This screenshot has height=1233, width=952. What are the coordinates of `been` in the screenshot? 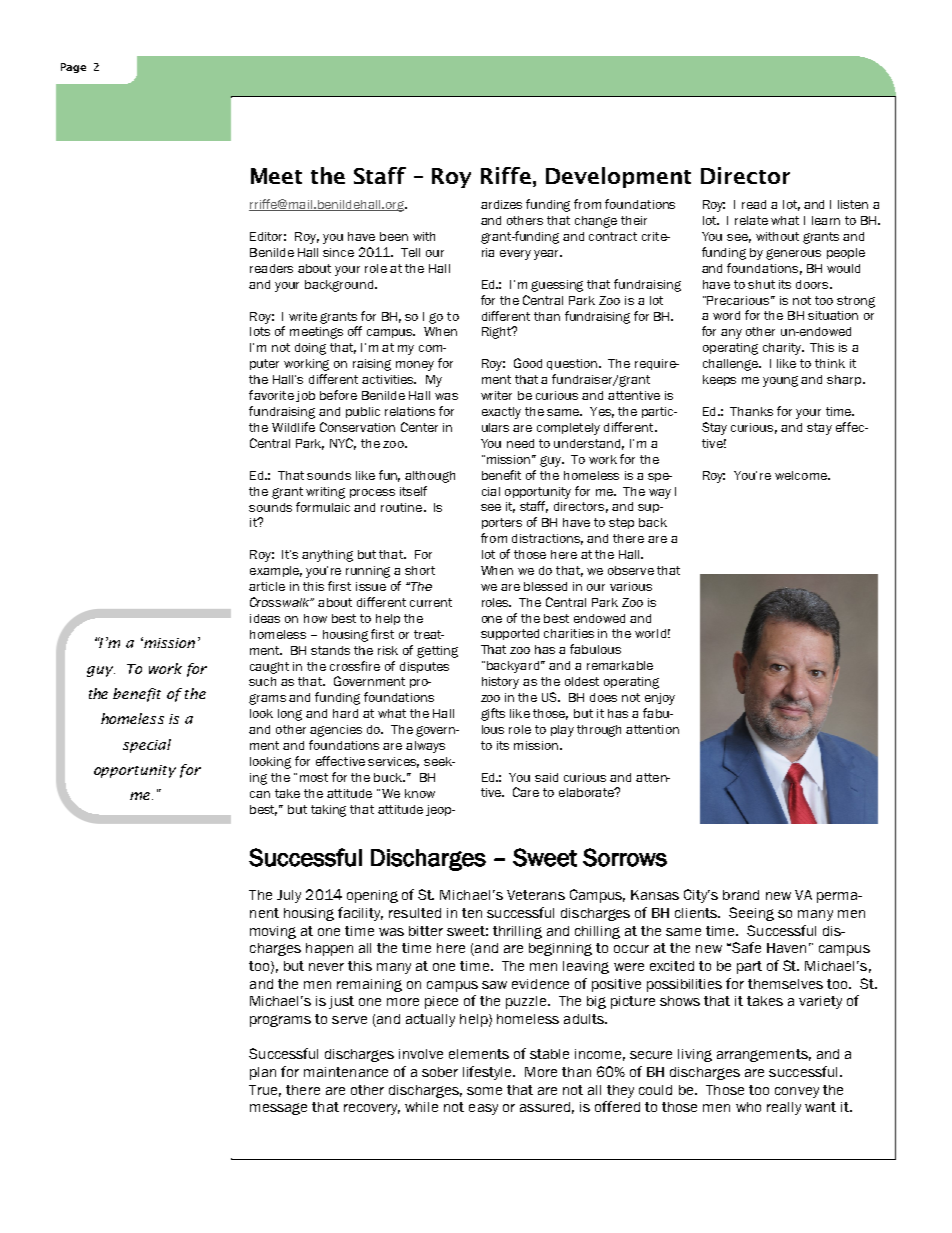 It's located at (394, 236).
